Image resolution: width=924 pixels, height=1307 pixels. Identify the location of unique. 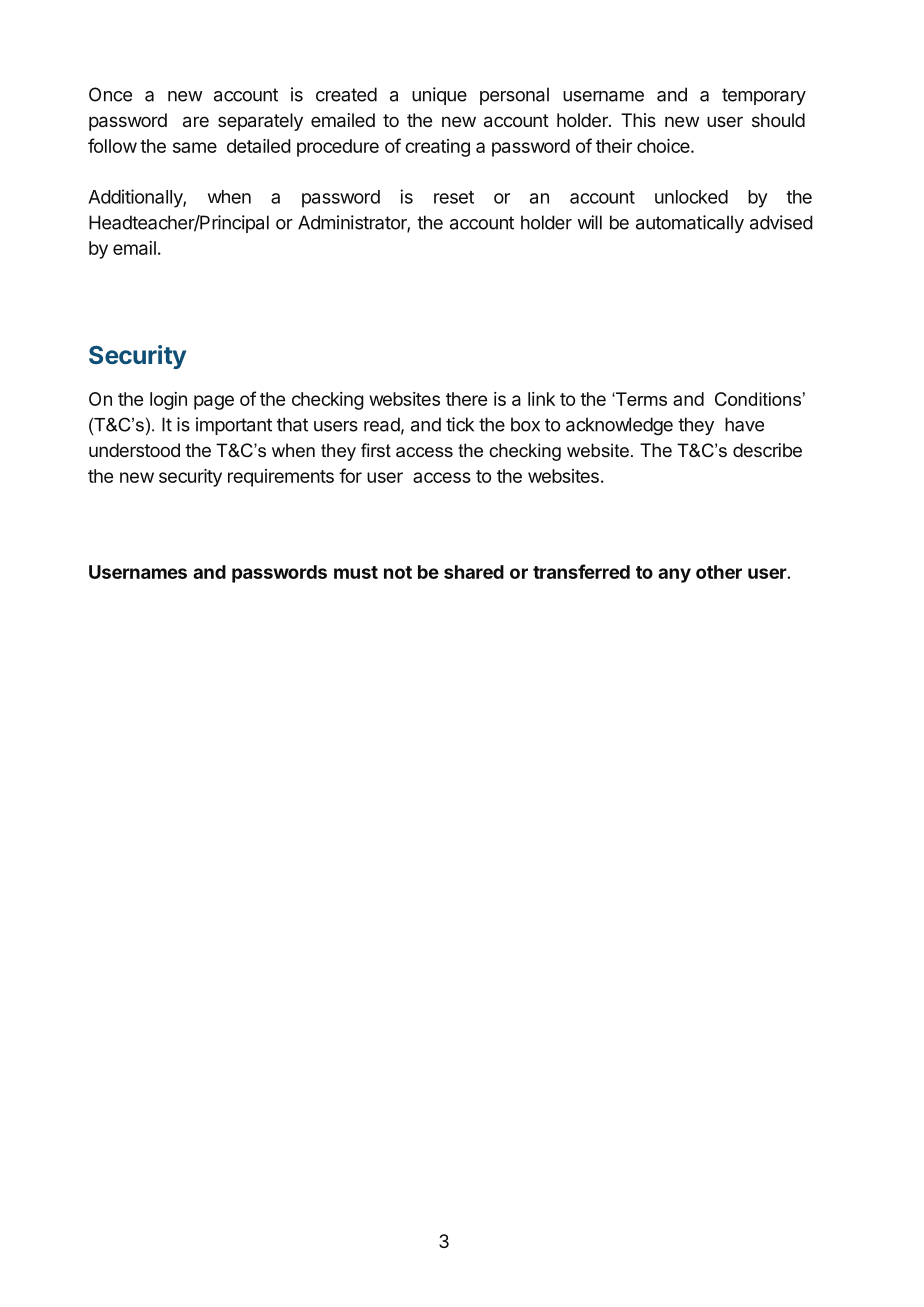
(439, 96).
